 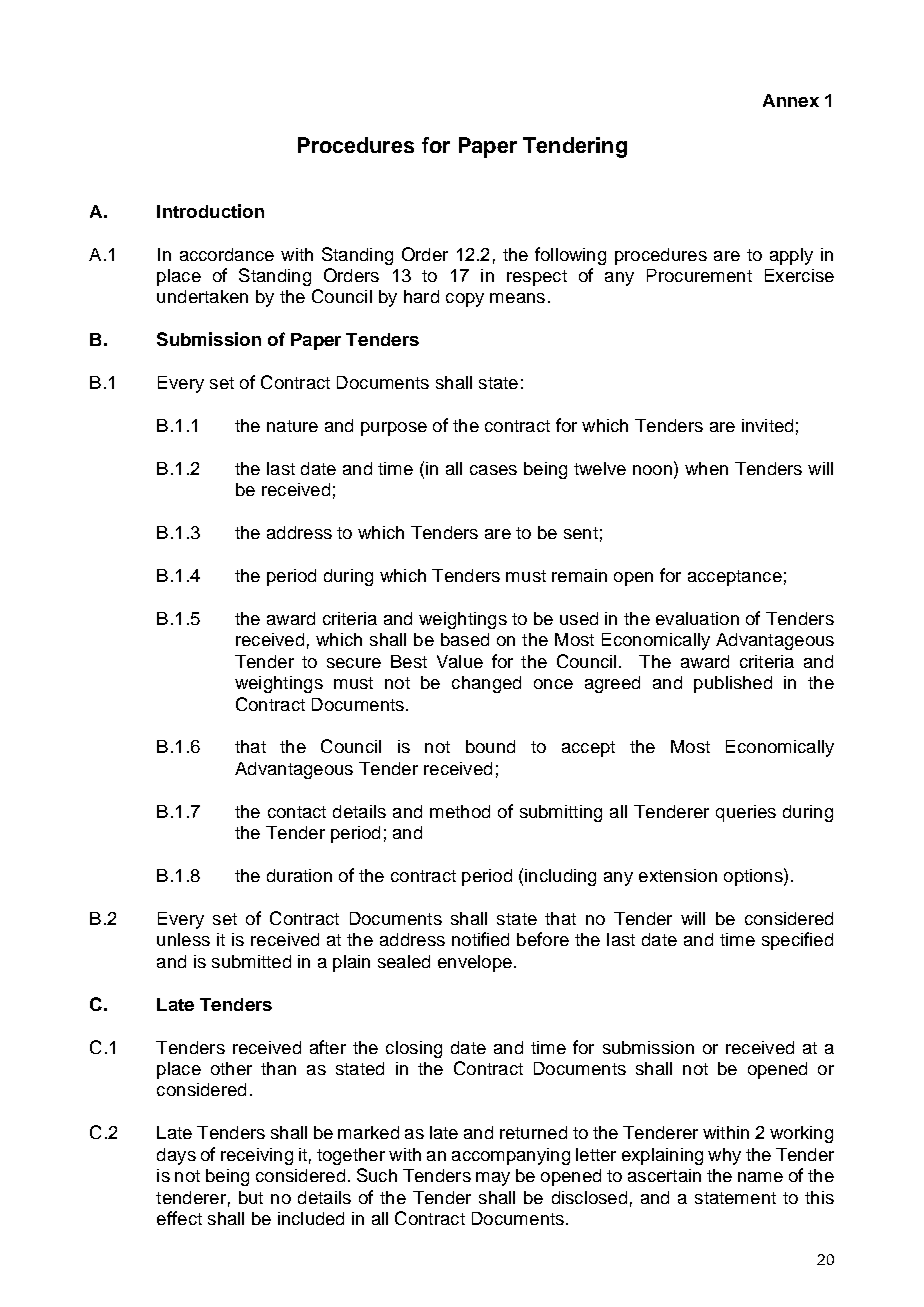 What do you see at coordinates (251, 1197) in the image?
I see `but` at bounding box center [251, 1197].
